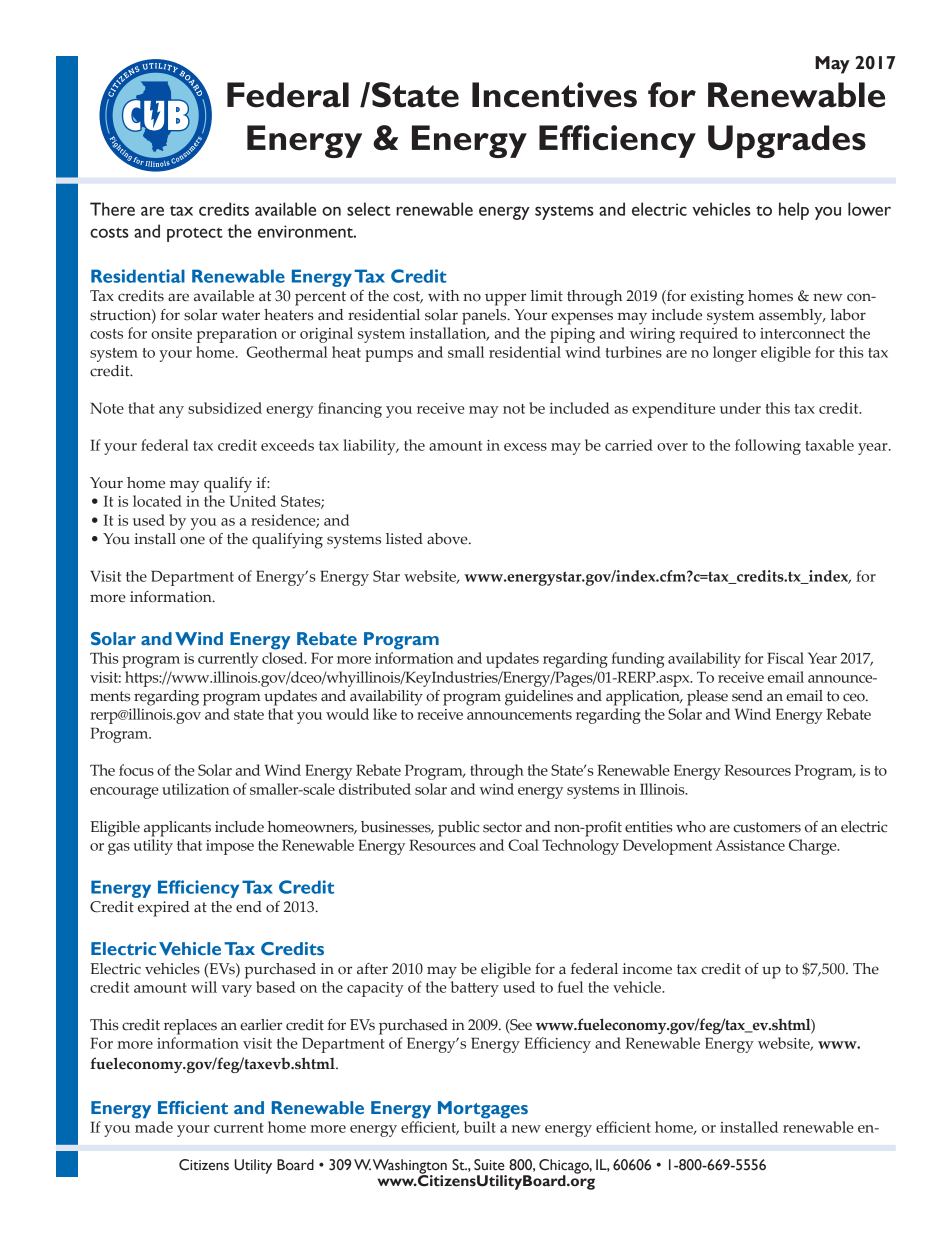 The image size is (952, 1233). Describe the element at coordinates (792, 317) in the screenshot. I see `assembly` at that location.
